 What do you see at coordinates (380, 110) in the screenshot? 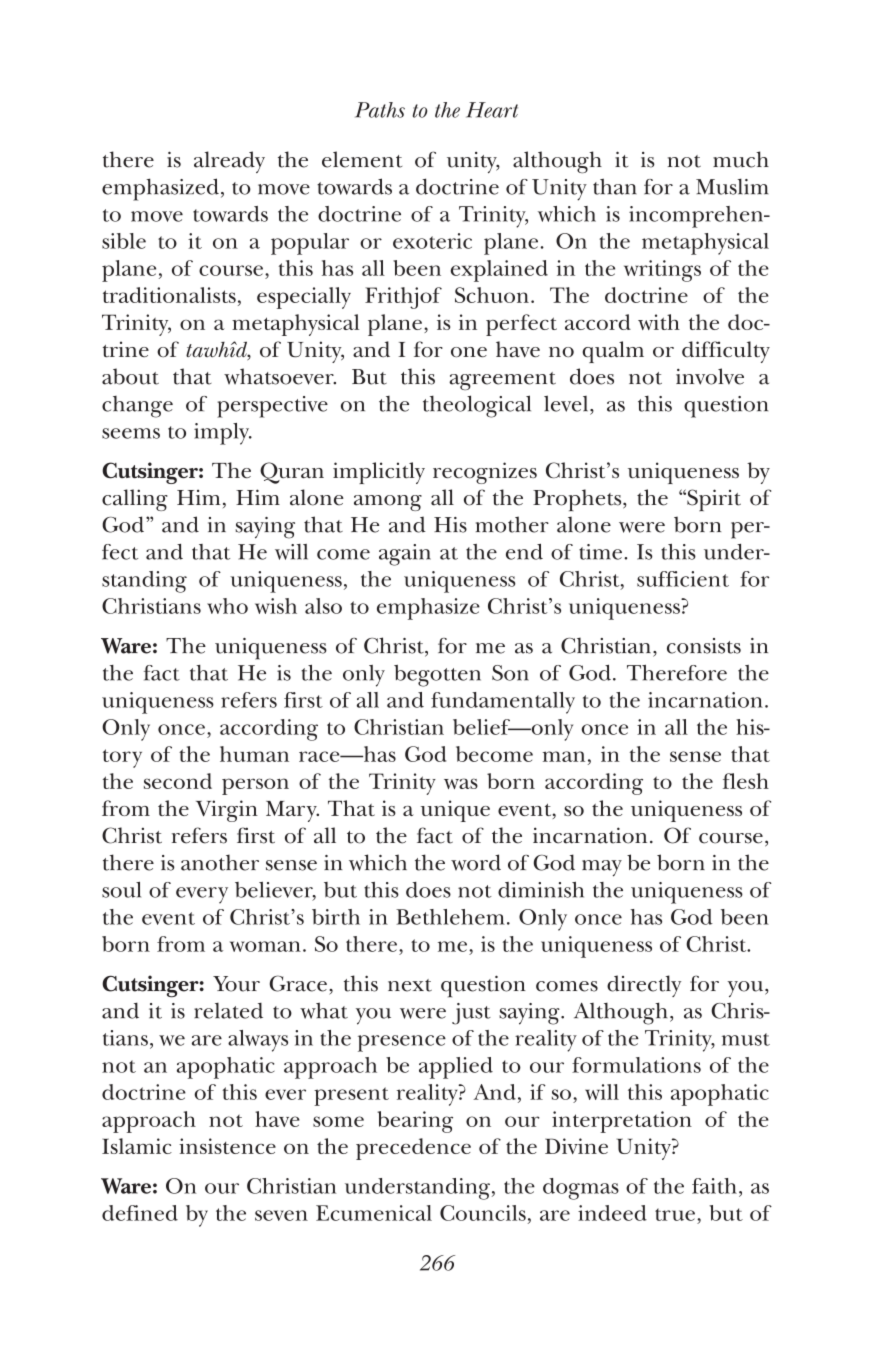
I see `Paths` at bounding box center [380, 110].
